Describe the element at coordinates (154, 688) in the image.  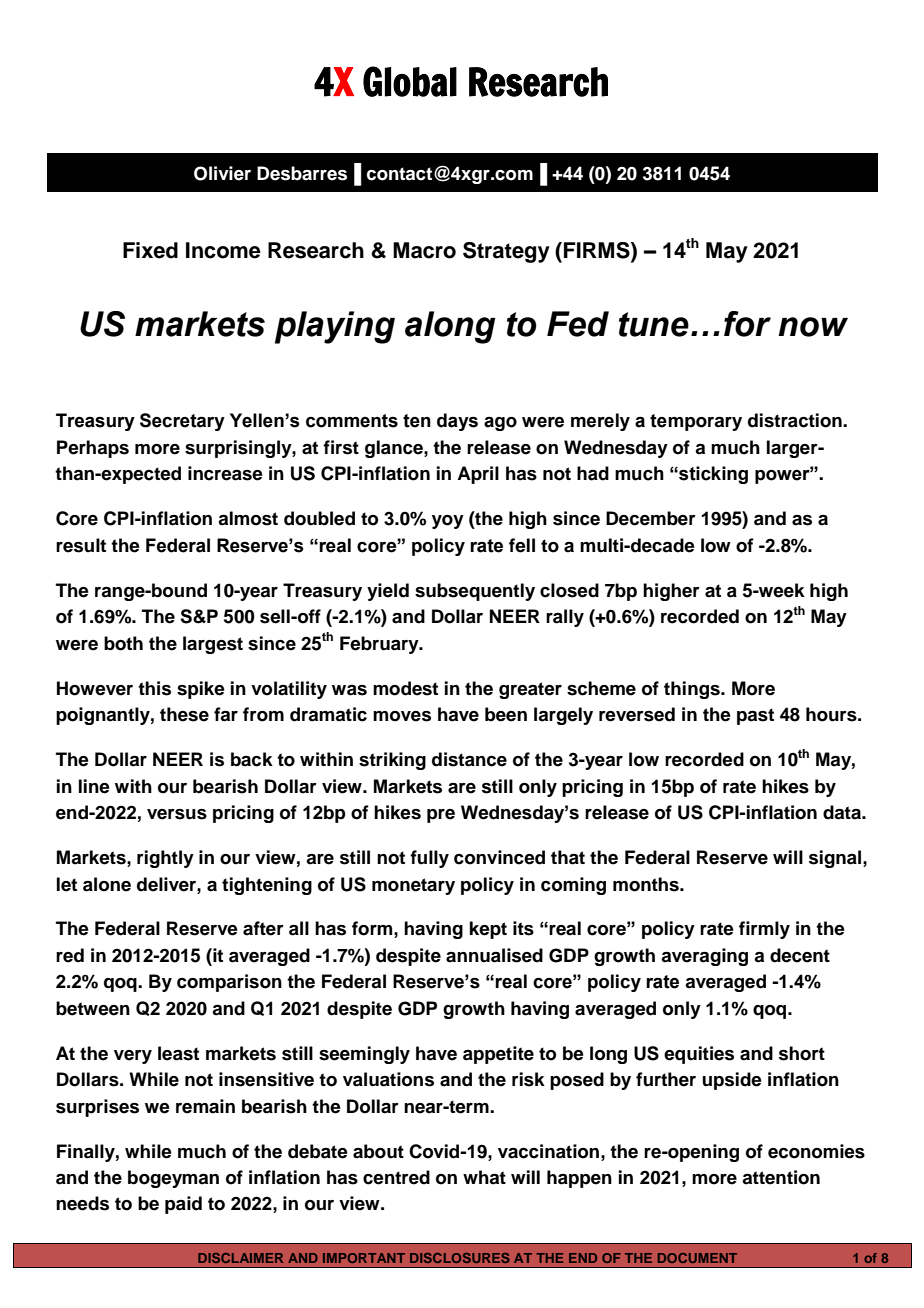
I see `this` at that location.
